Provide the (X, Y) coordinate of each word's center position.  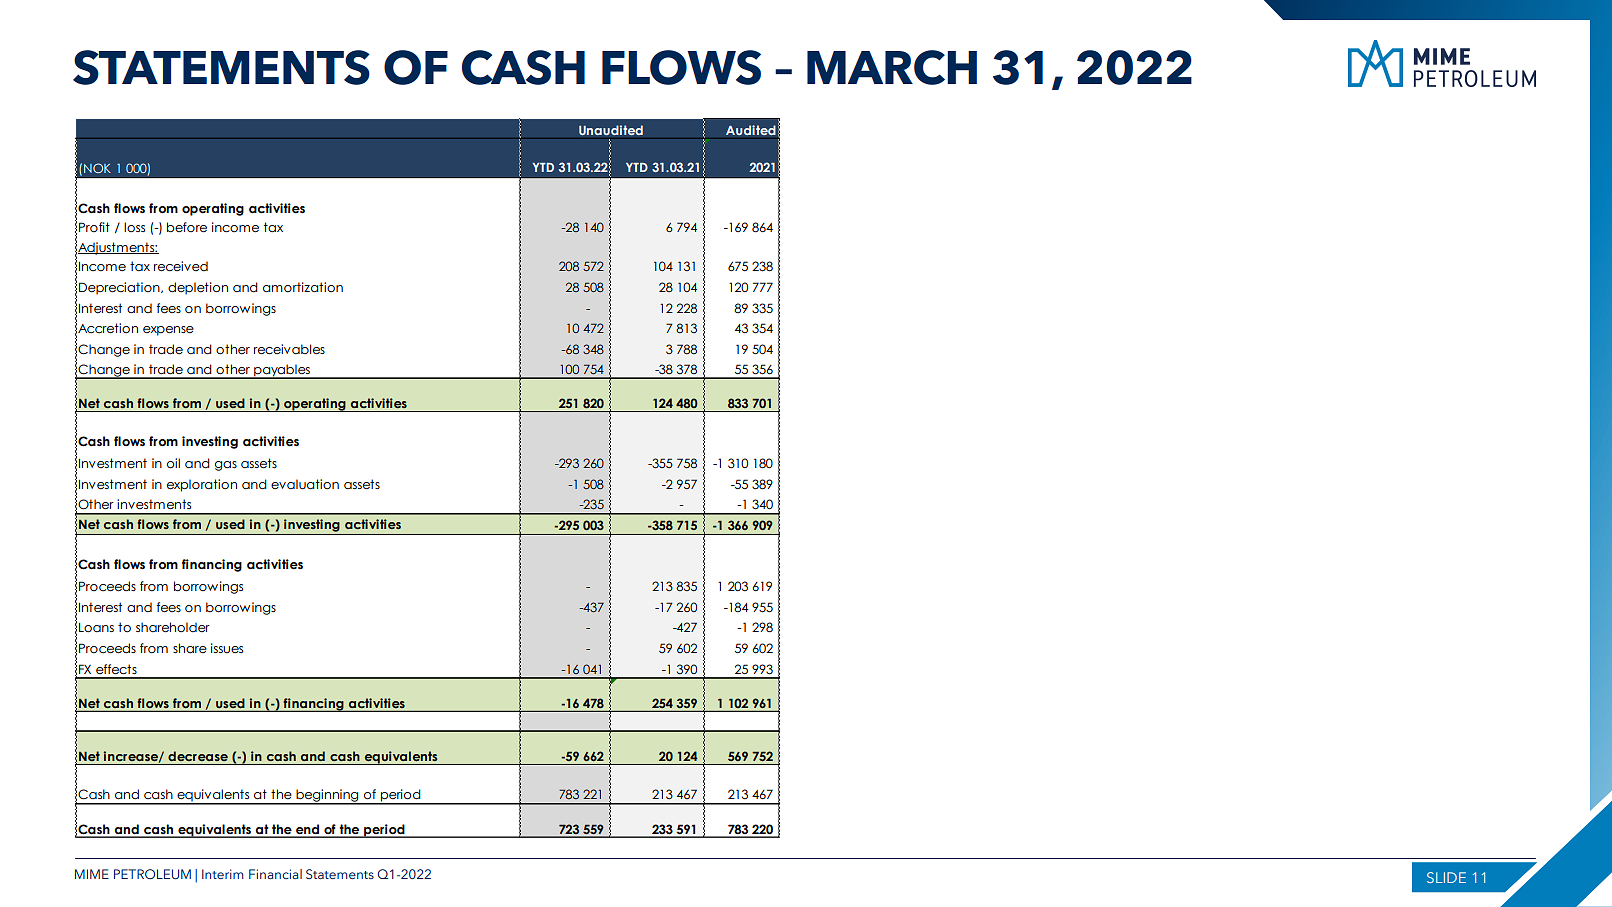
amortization (303, 287)
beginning (327, 796)
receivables (289, 349)
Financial (275, 874)
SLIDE (1446, 877)
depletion (198, 288)
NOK (97, 168)
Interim (223, 874)
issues (227, 648)
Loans (96, 627)
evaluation (305, 484)
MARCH (892, 67)
